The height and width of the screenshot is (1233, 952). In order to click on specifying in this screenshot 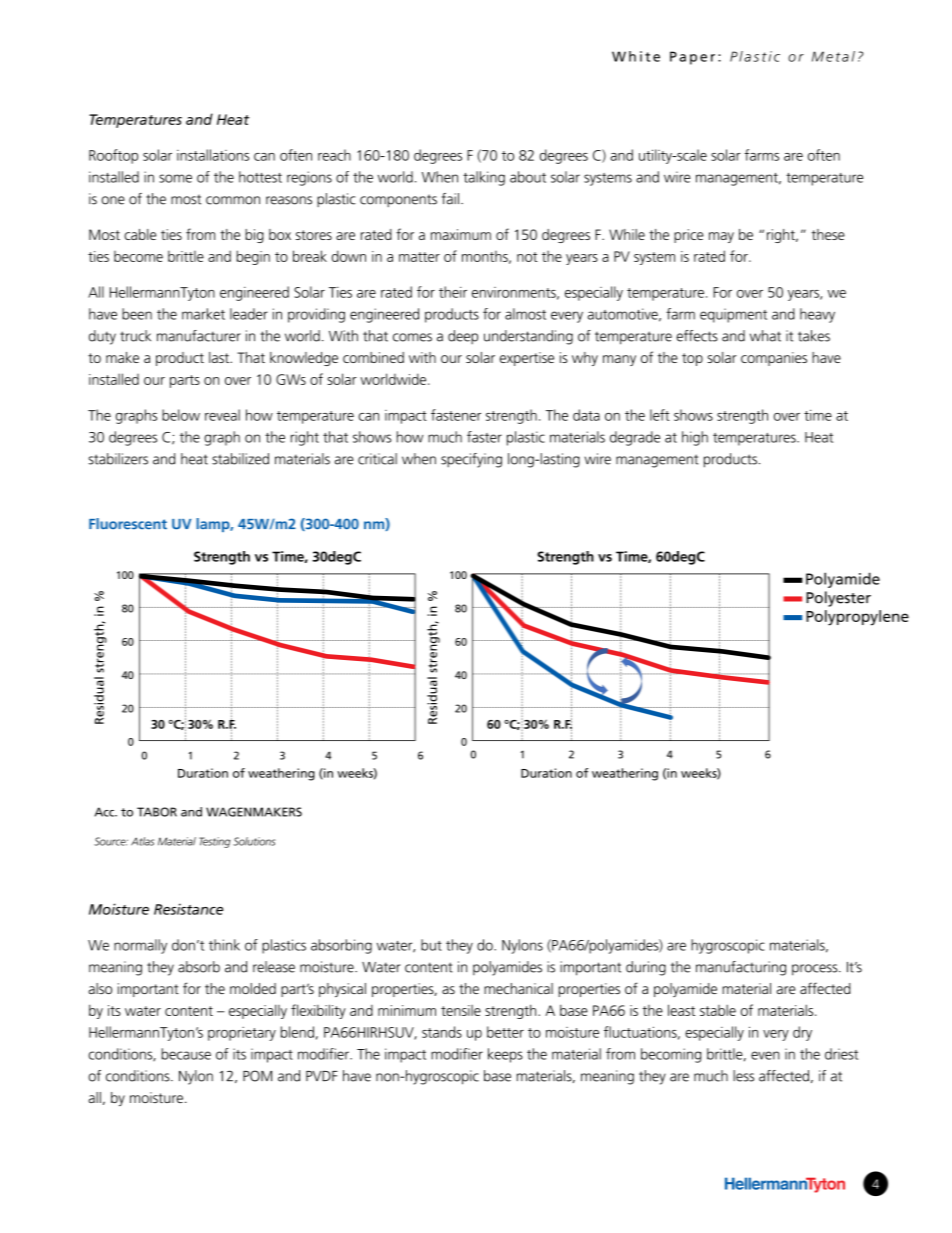, I will do `click(471, 460)`.
